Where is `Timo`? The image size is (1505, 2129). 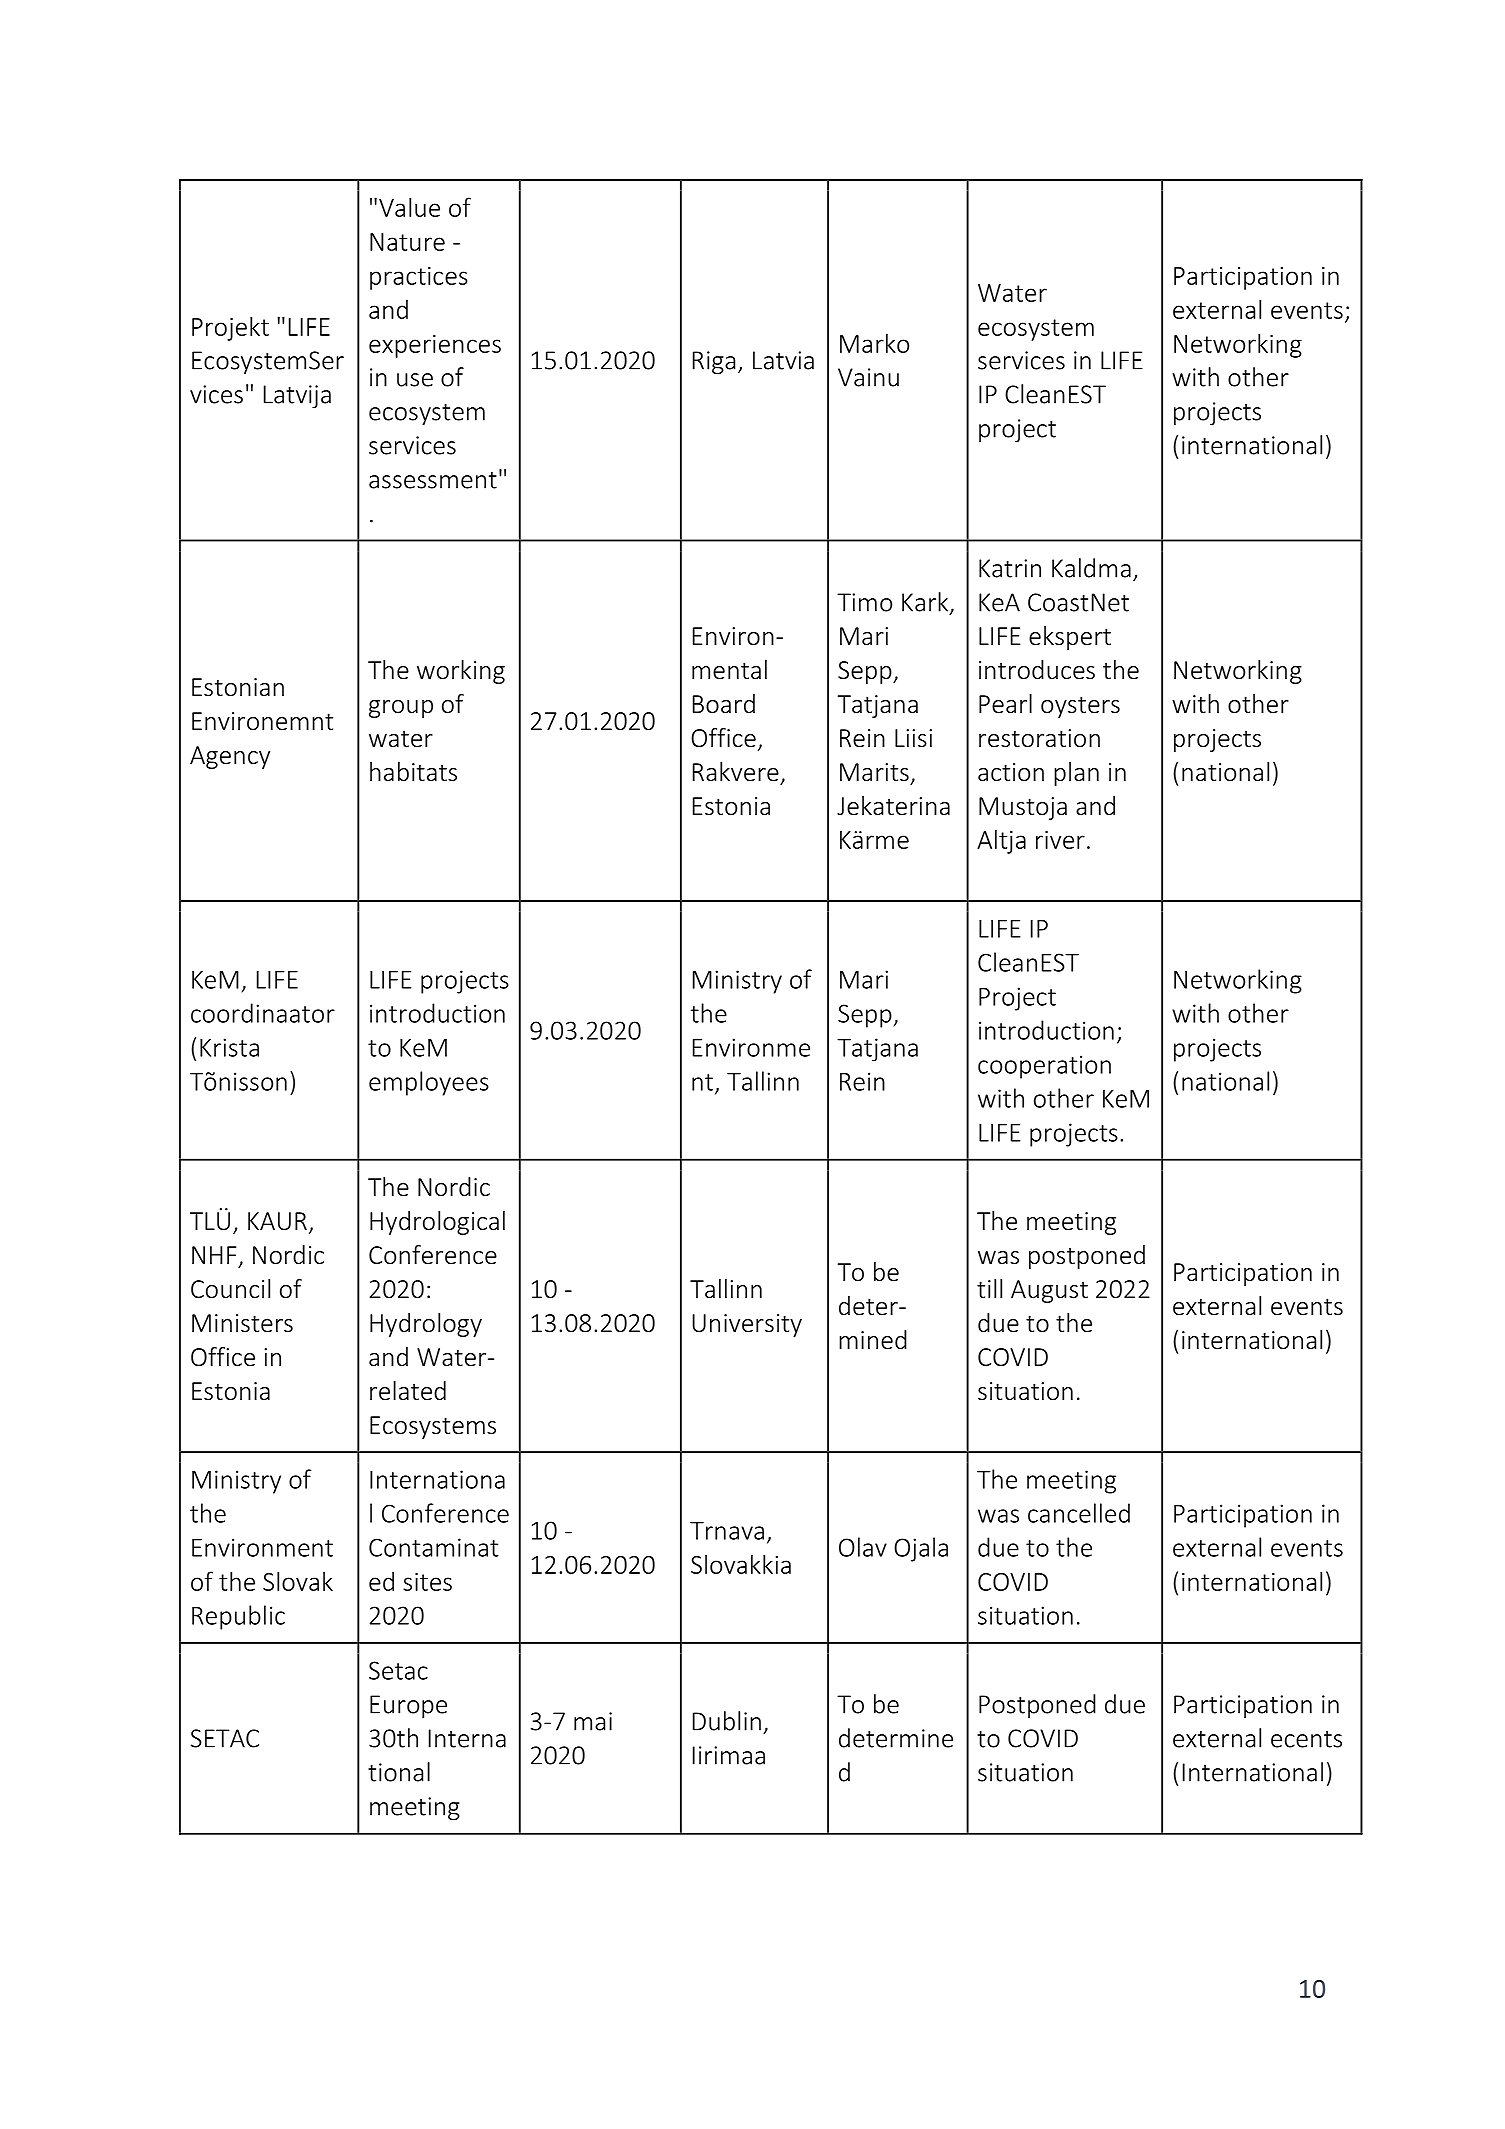 Timo is located at coordinates (864, 602).
